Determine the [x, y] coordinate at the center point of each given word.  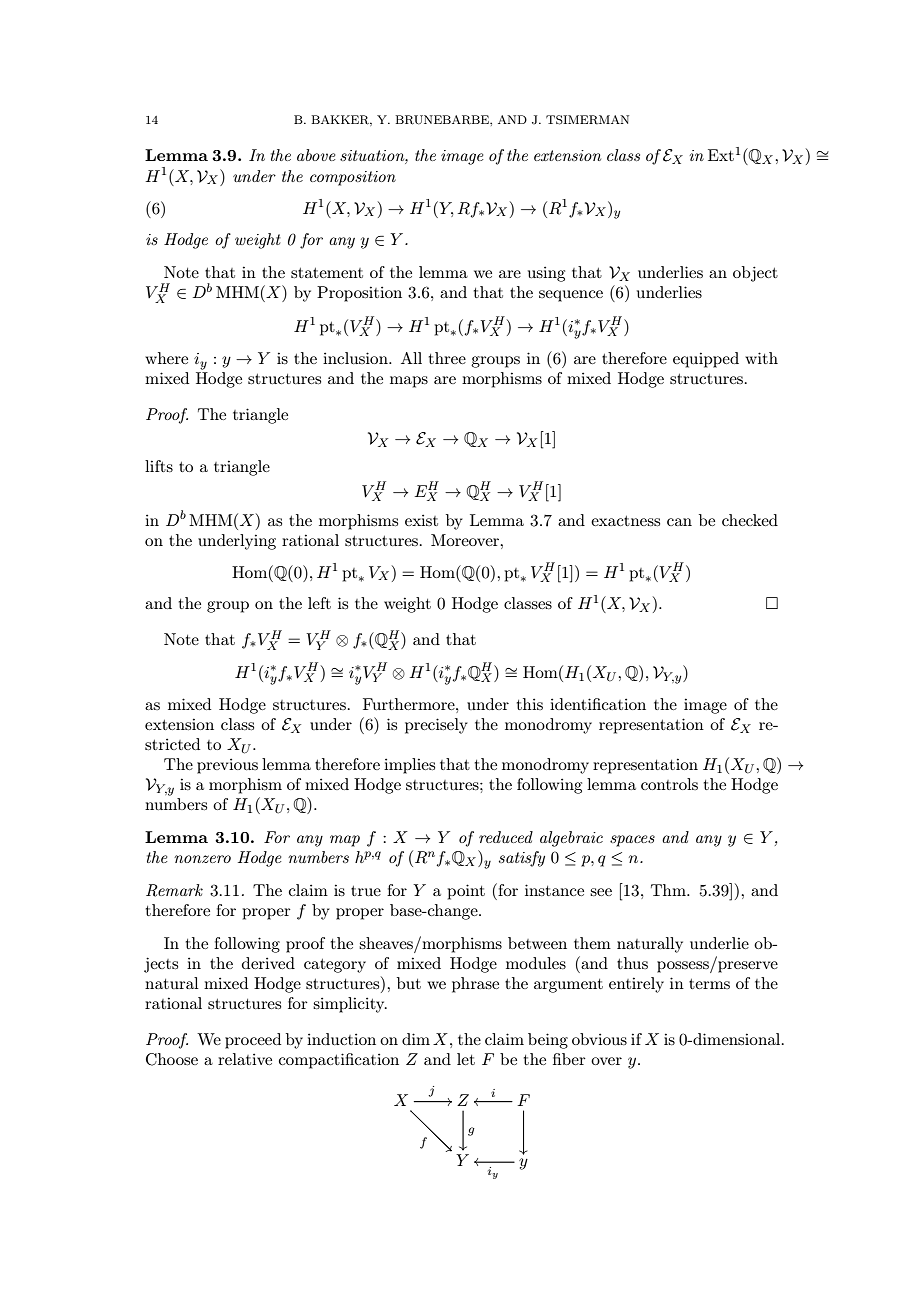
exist [421, 520]
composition [353, 178]
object [755, 274]
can [679, 522]
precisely [436, 726]
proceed [253, 1041]
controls [669, 784]
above [316, 155]
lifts [159, 466]
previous [227, 766]
